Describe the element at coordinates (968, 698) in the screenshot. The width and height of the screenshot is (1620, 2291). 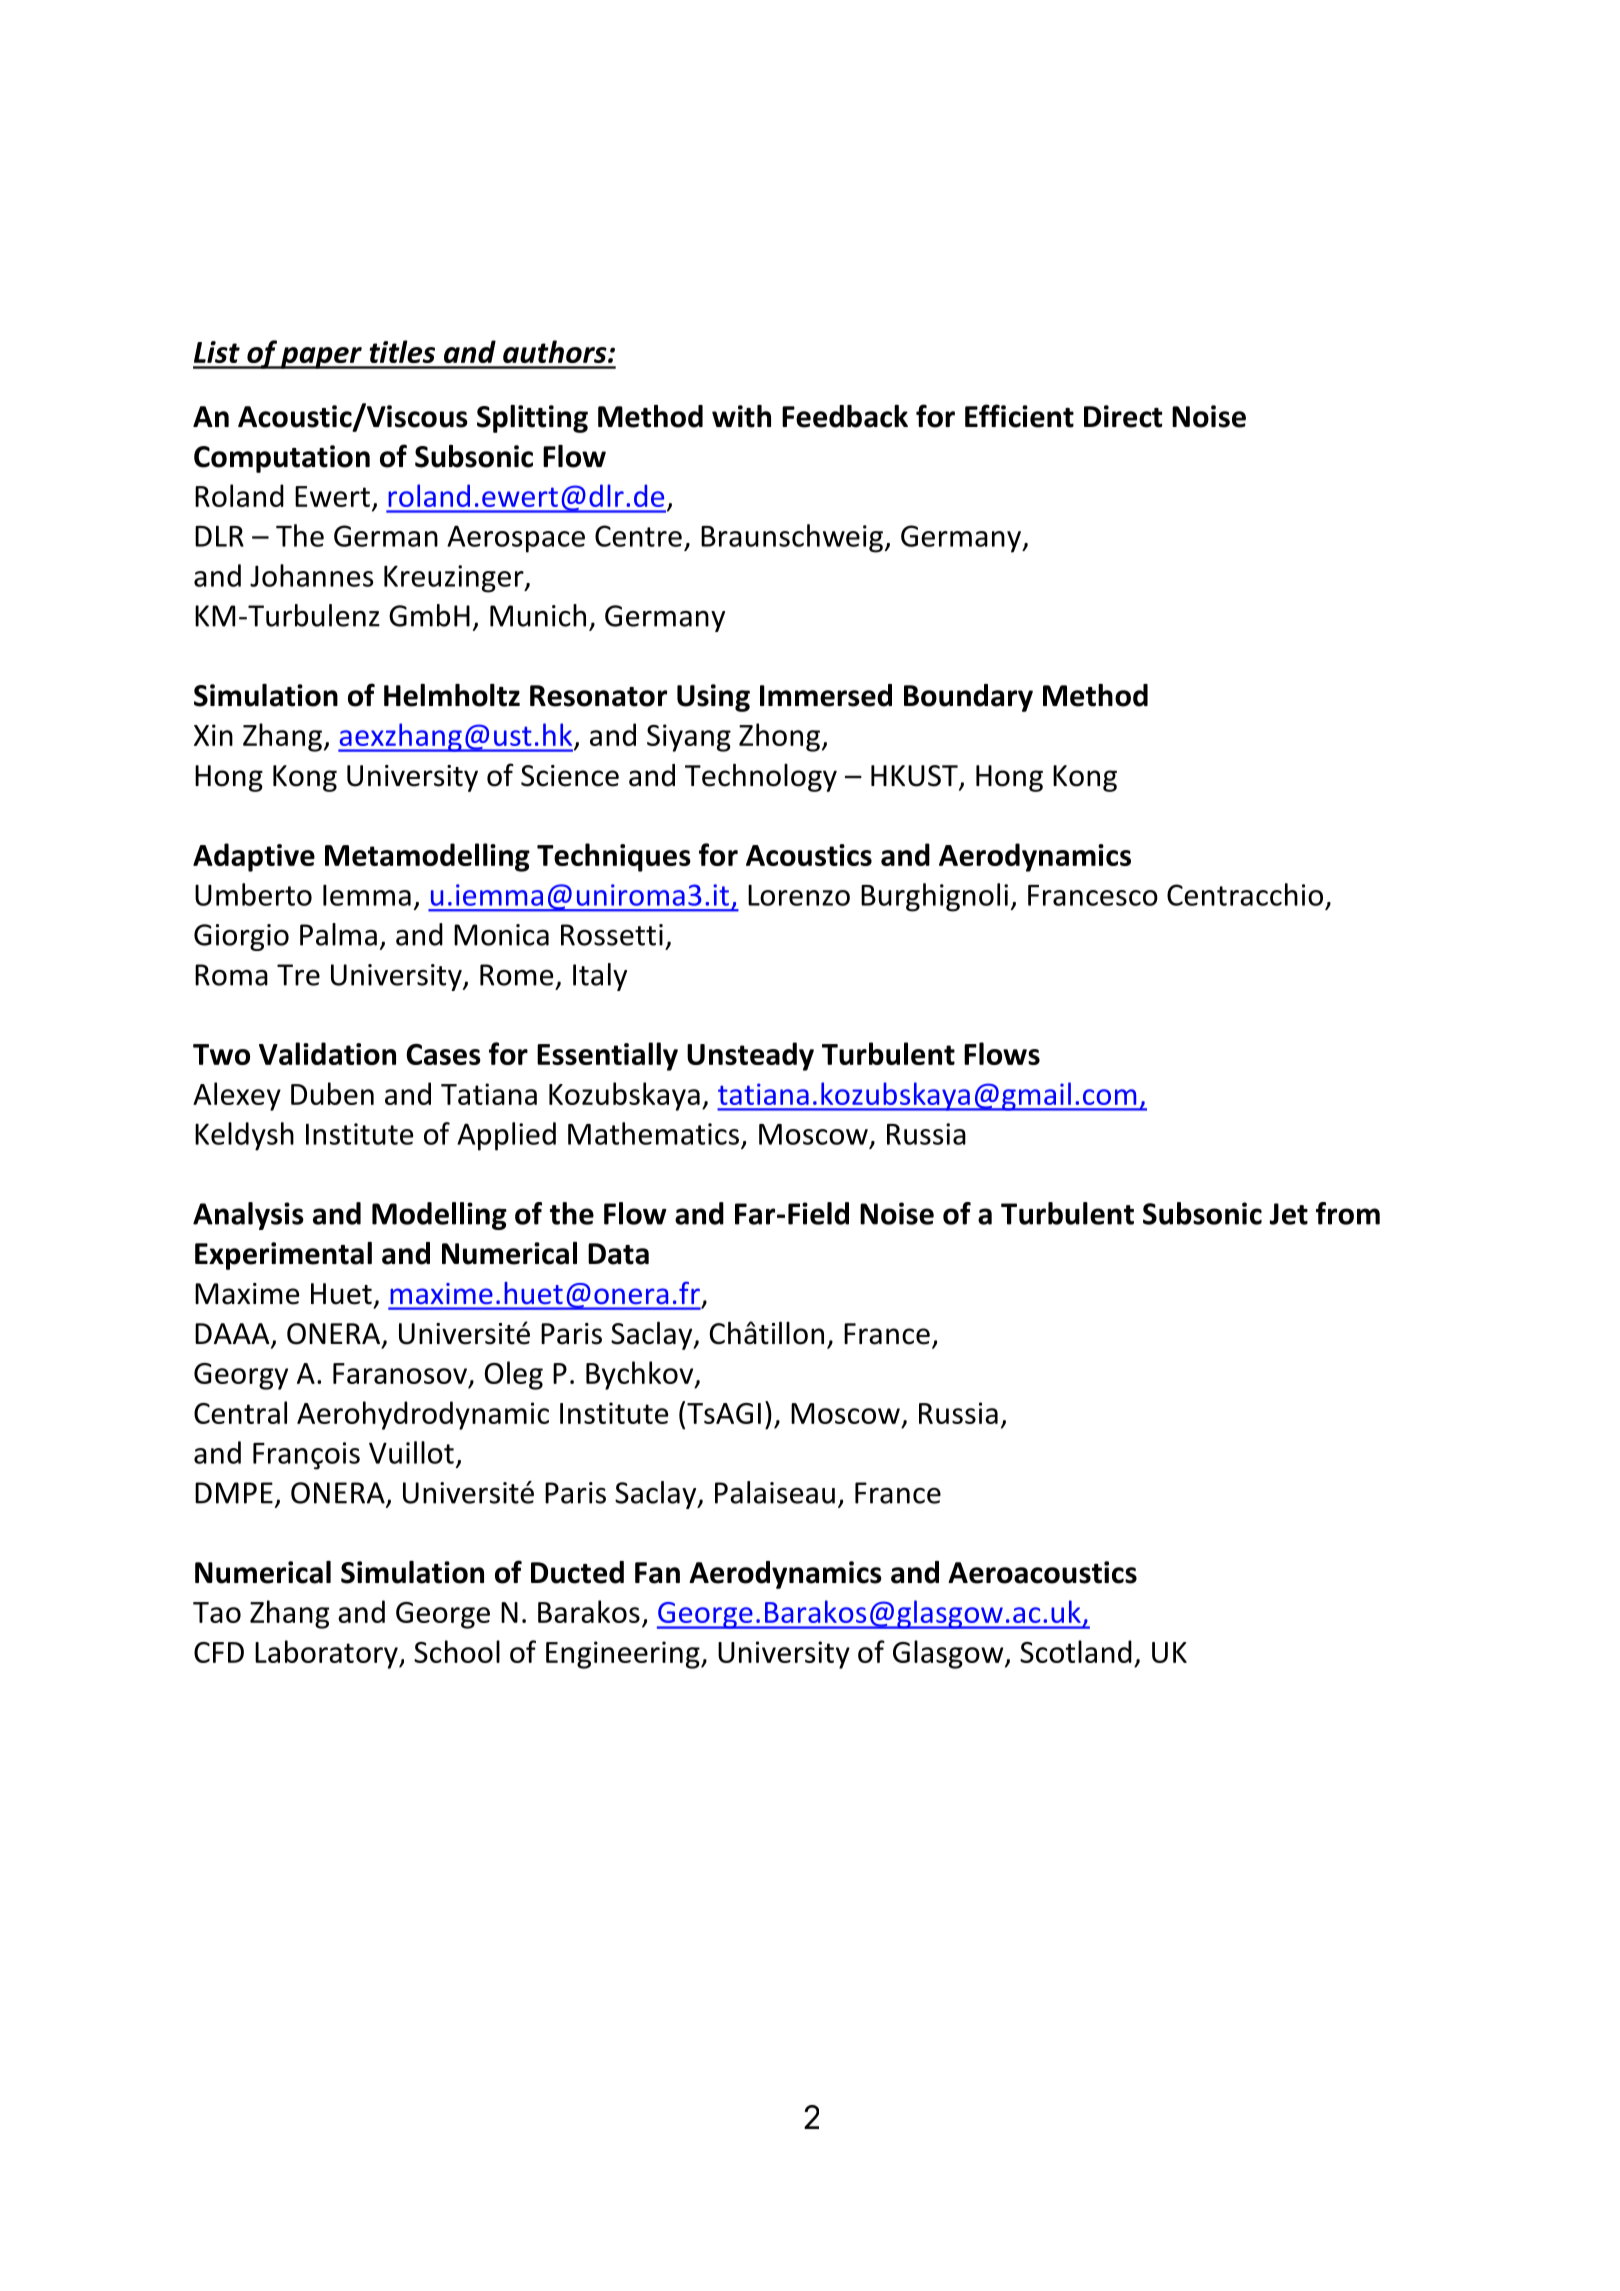
I see `Boundary` at that location.
